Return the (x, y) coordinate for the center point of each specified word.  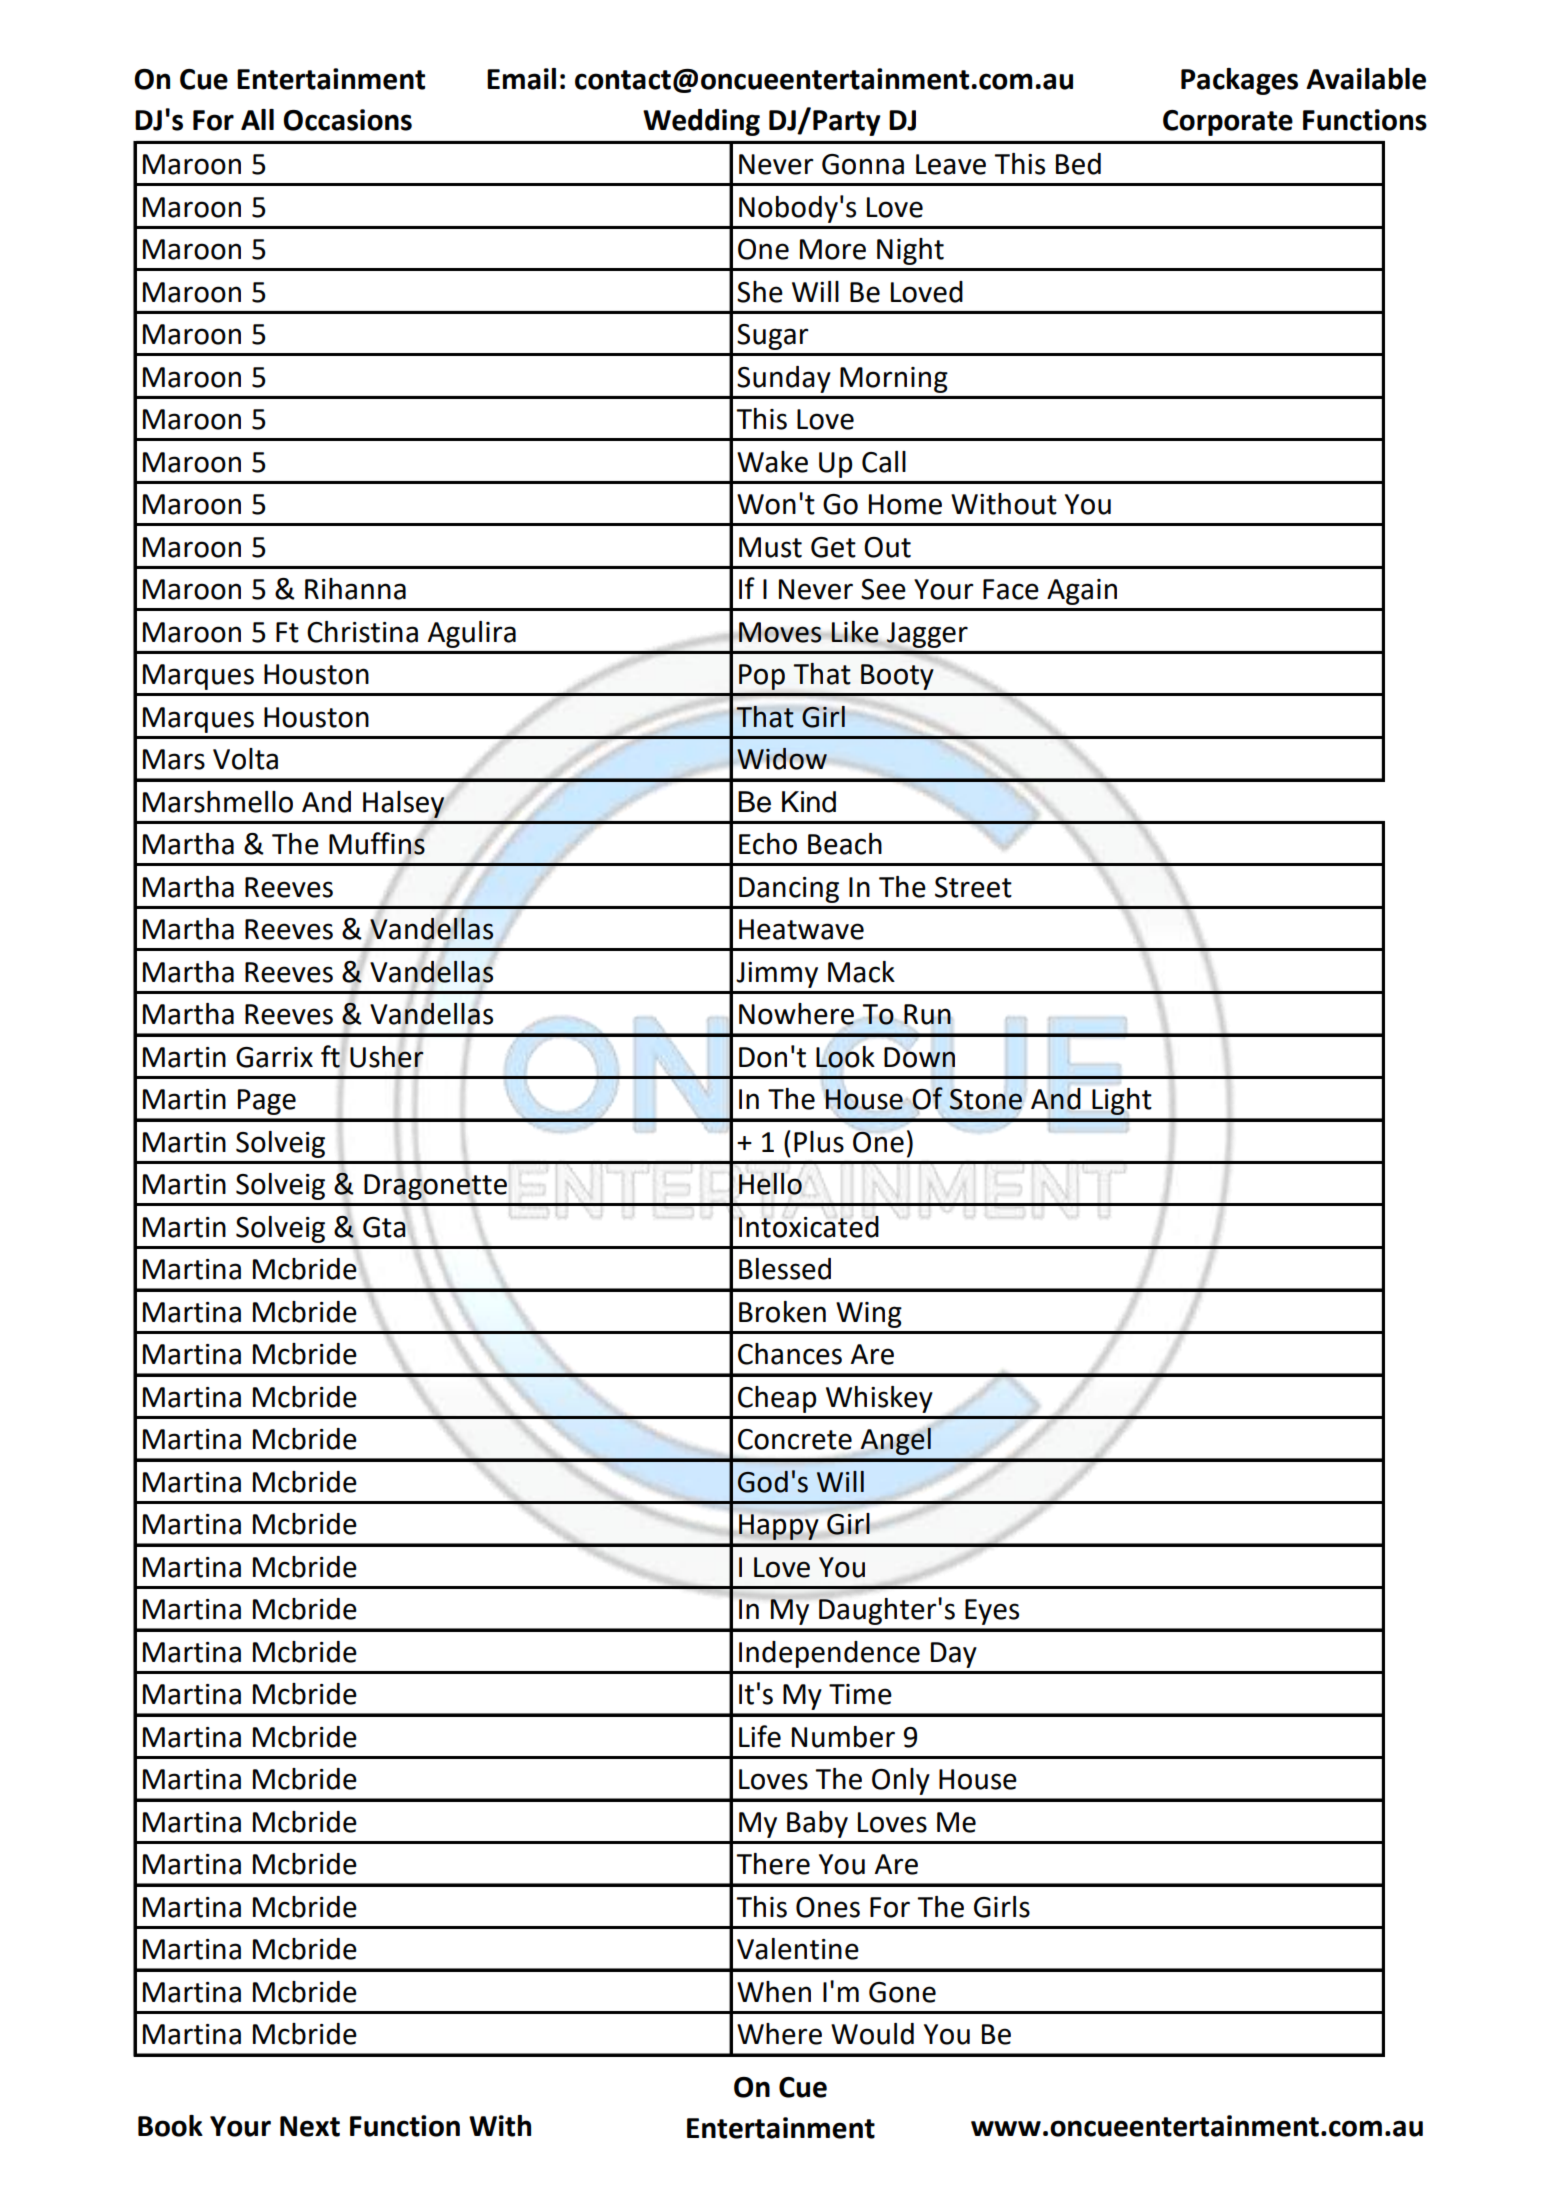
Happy (778, 1527)
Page (267, 1102)
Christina (362, 632)
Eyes (992, 1612)
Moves (780, 632)
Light (1121, 1101)
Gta (385, 1226)
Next (310, 2126)
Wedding (701, 122)
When (774, 1992)
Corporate (1228, 123)
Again (1082, 592)
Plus (819, 1142)
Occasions (347, 120)
